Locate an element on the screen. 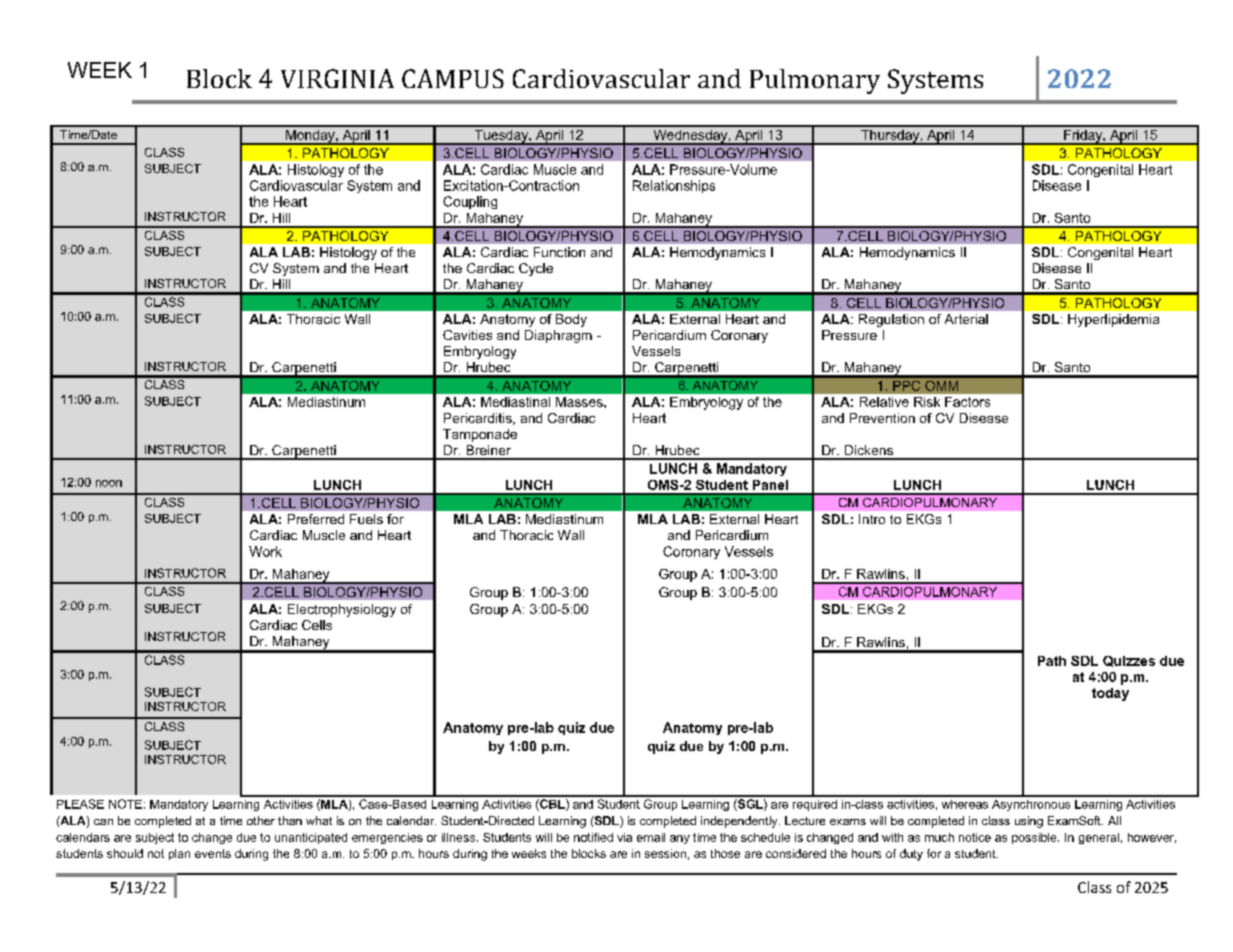 This screenshot has height=952, width=1233. Fuels is located at coordinates (366, 519).
